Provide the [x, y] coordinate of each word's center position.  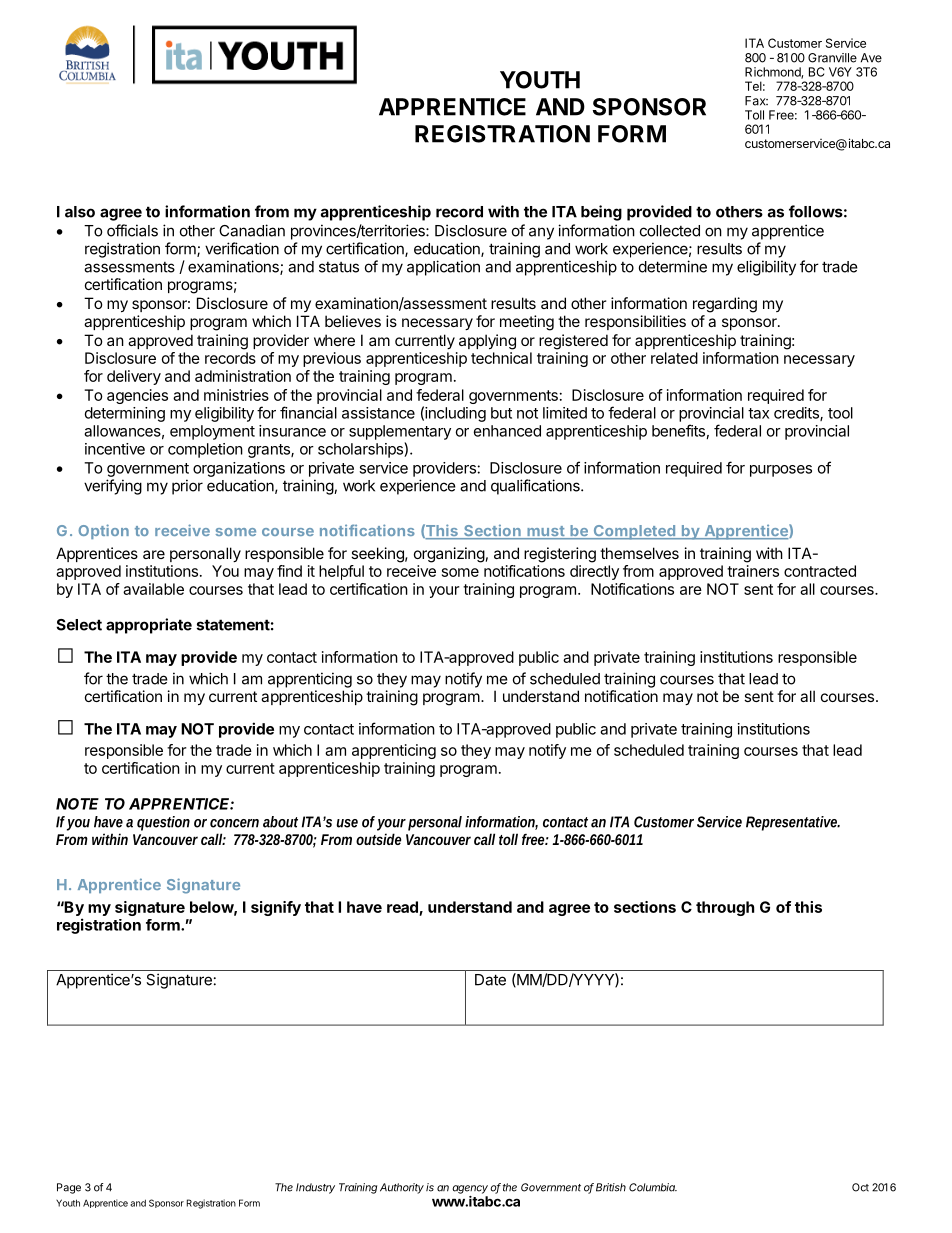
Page [69, 1188]
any [541, 233]
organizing [449, 555]
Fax [756, 101]
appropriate [149, 626]
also [80, 212]
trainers [753, 571]
